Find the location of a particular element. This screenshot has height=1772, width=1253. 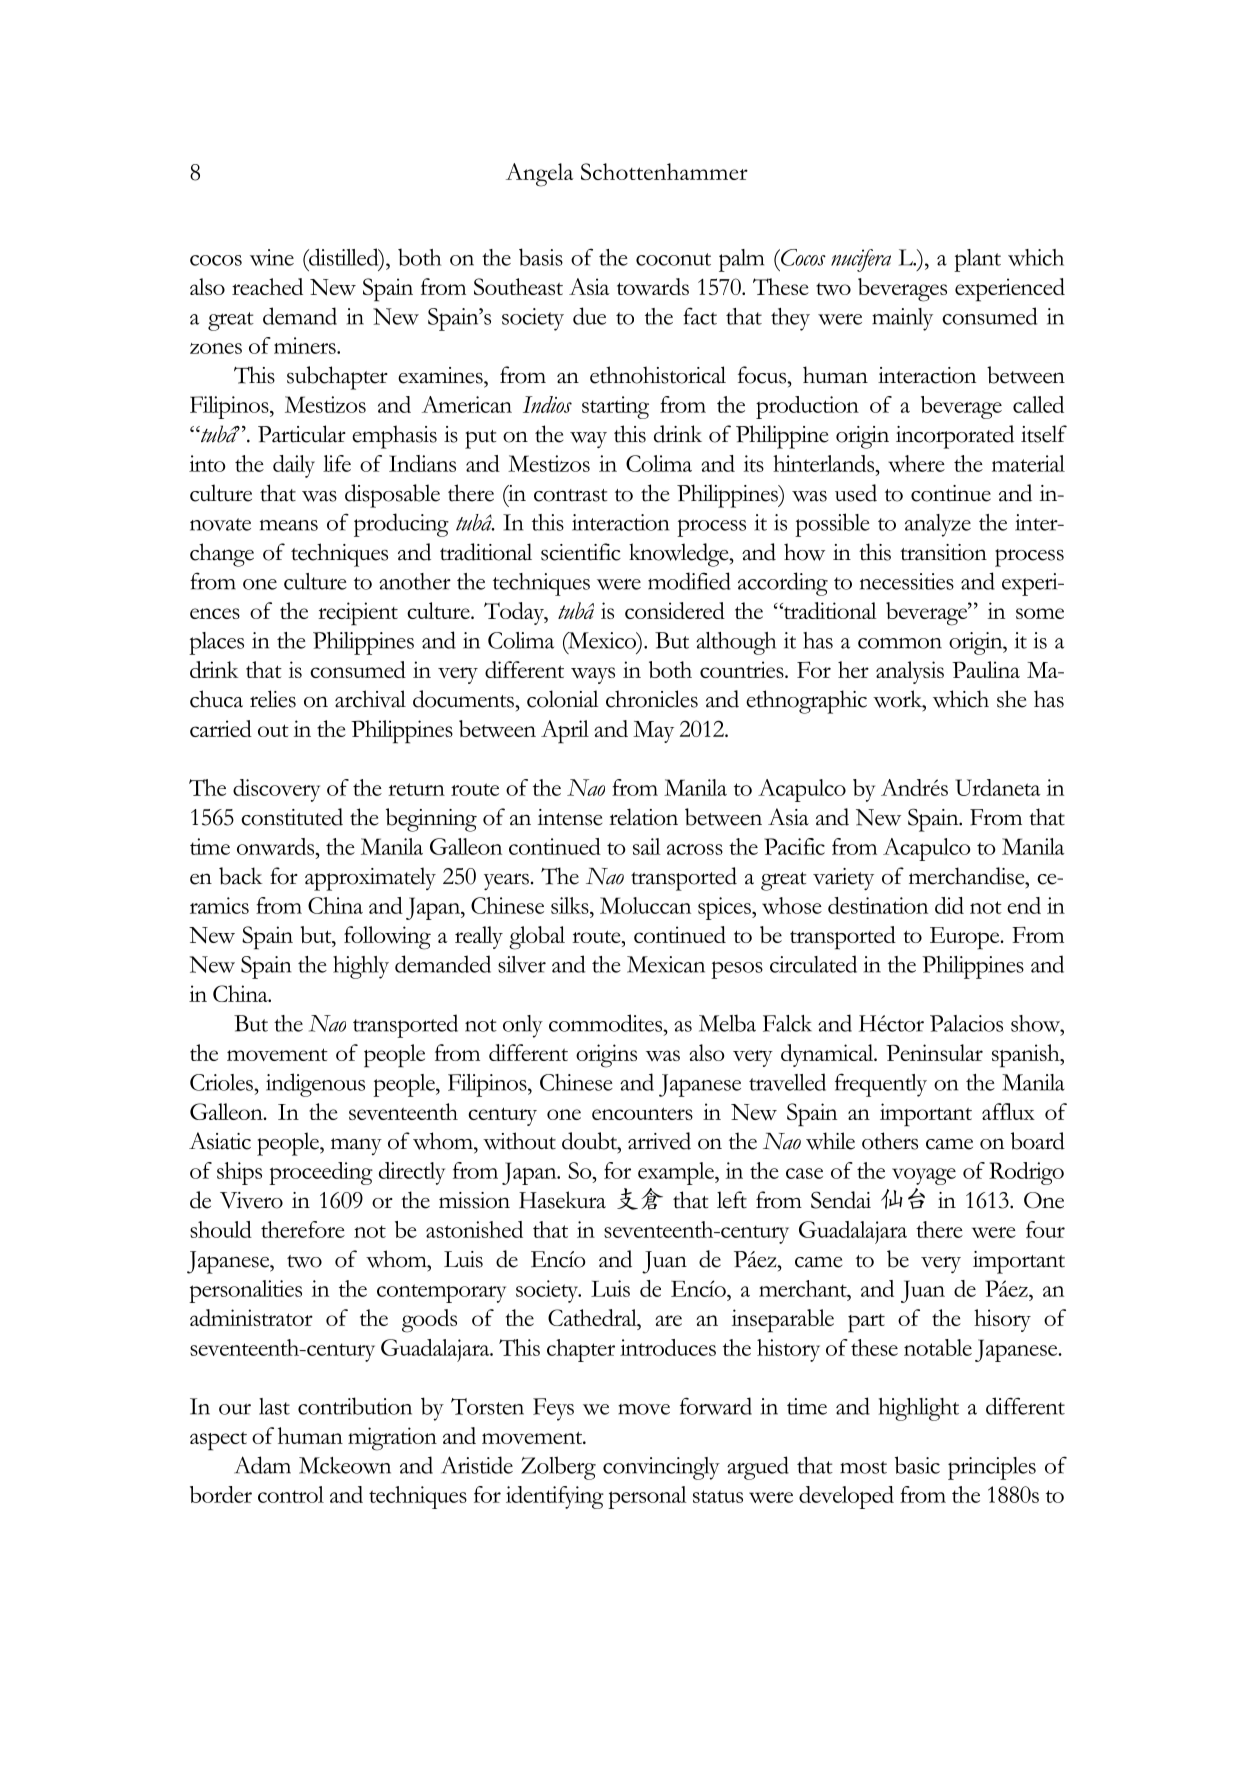

convincingly is located at coordinates (661, 1468).
